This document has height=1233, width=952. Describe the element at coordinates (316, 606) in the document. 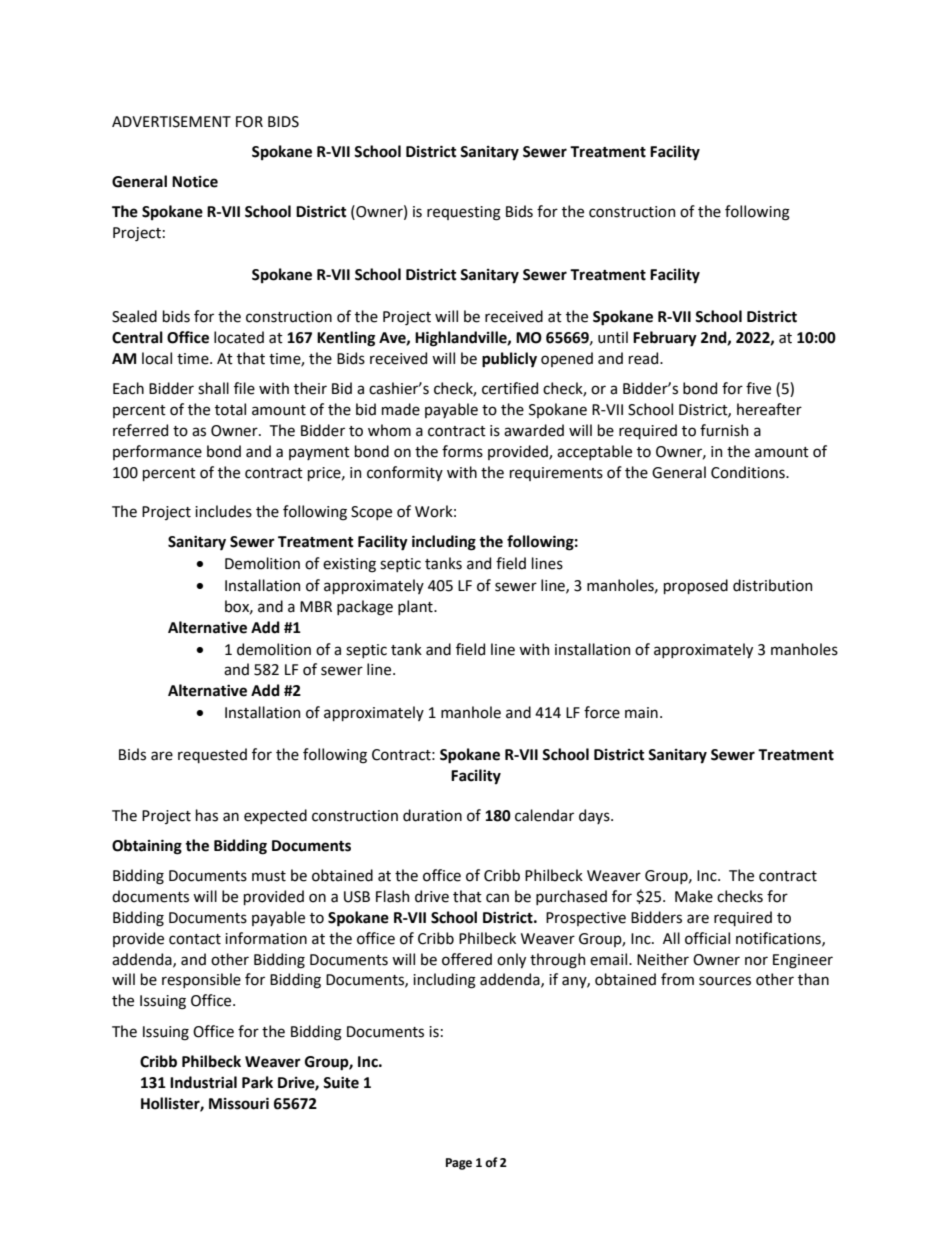

I see `MBR` at that location.
